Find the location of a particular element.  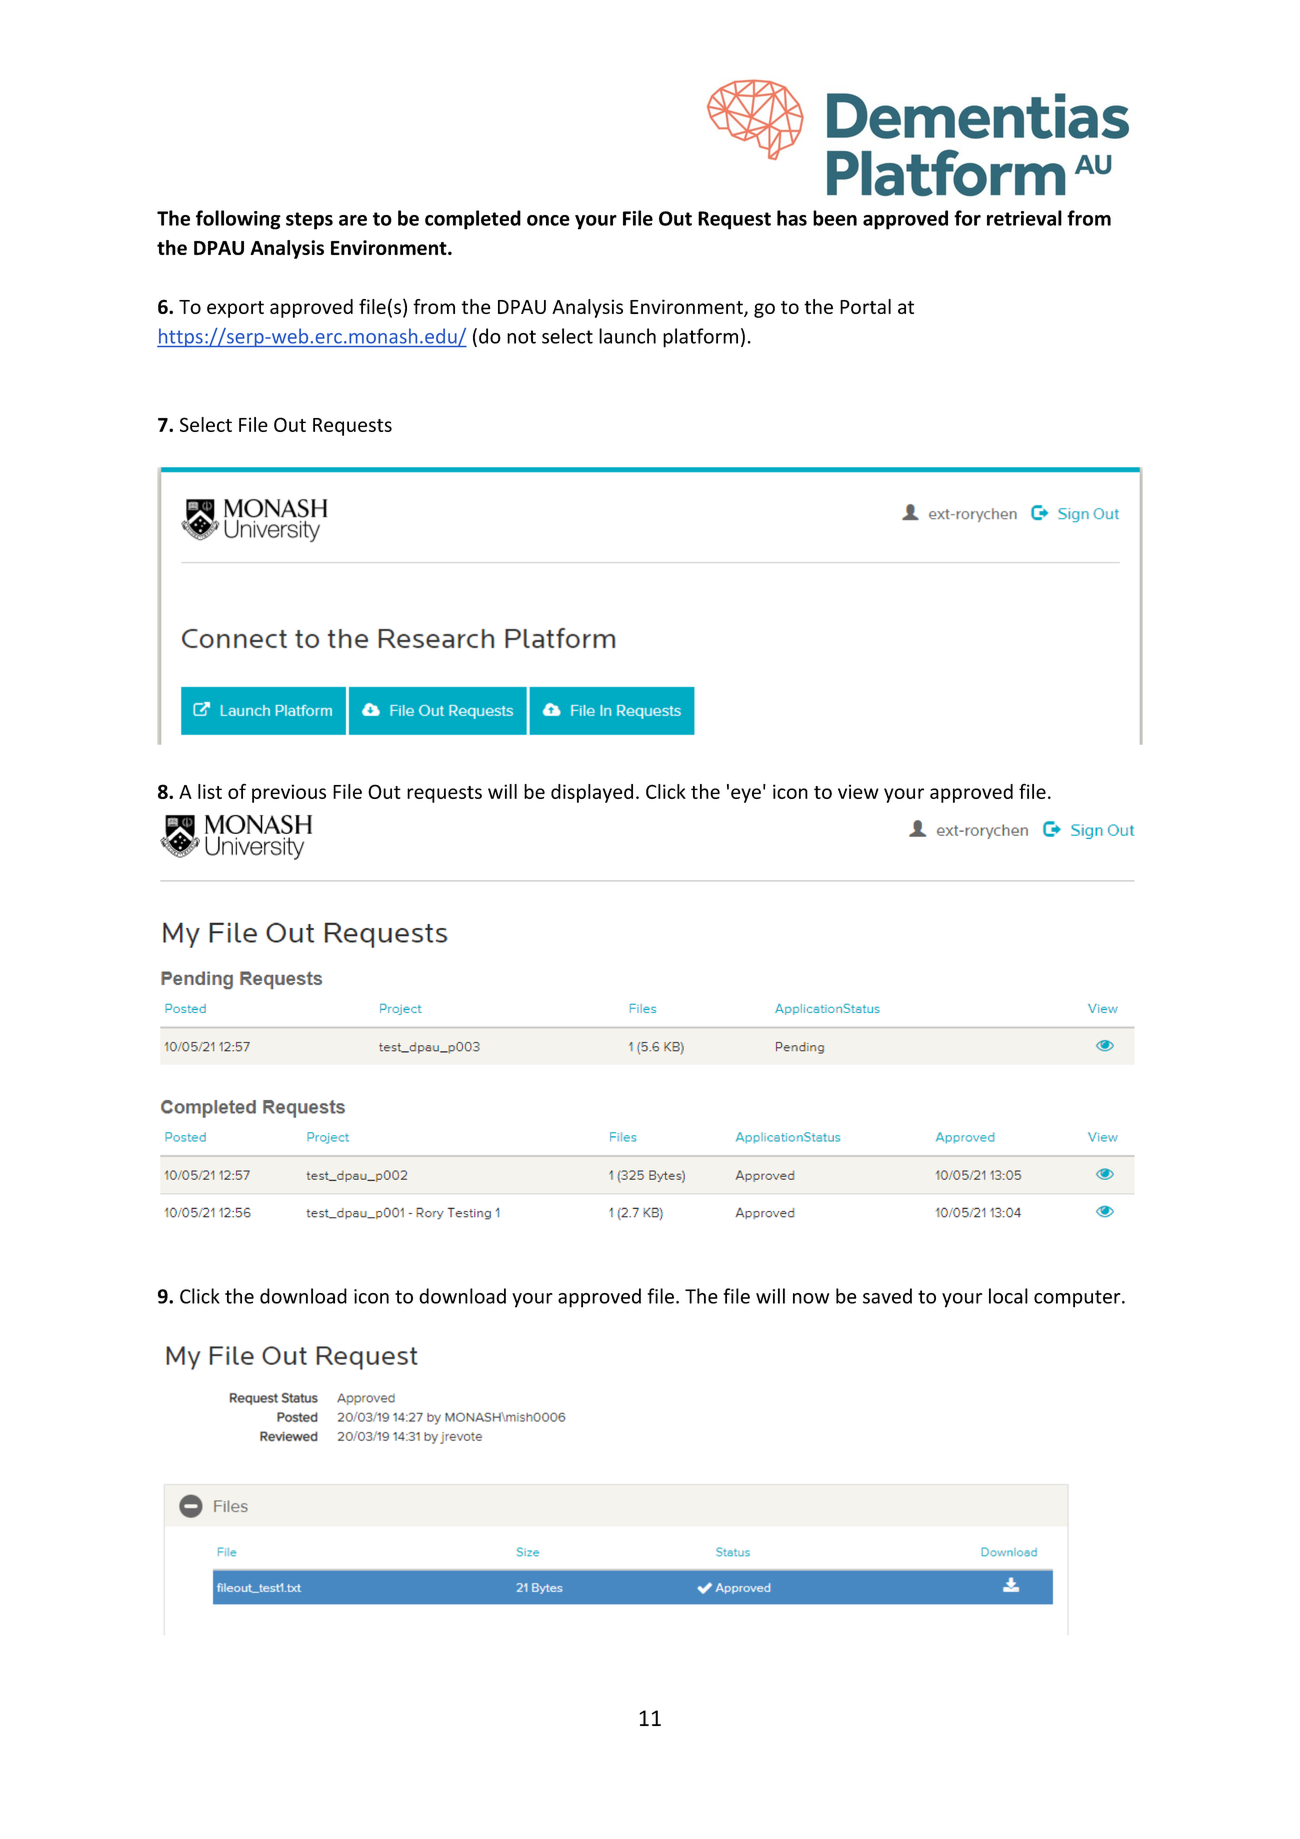

previous is located at coordinates (289, 793).
